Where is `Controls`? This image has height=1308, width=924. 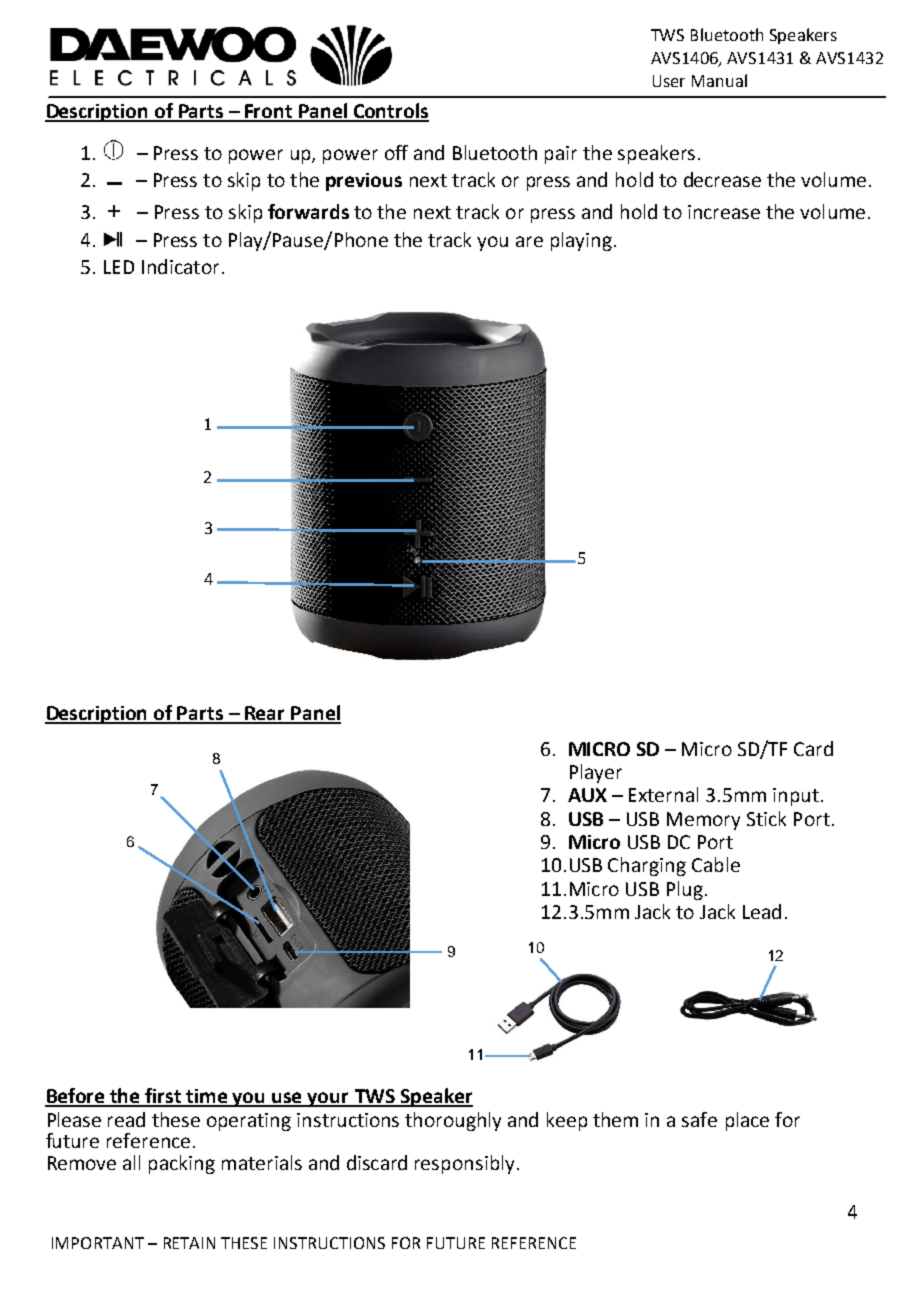
Controls is located at coordinates (390, 112).
